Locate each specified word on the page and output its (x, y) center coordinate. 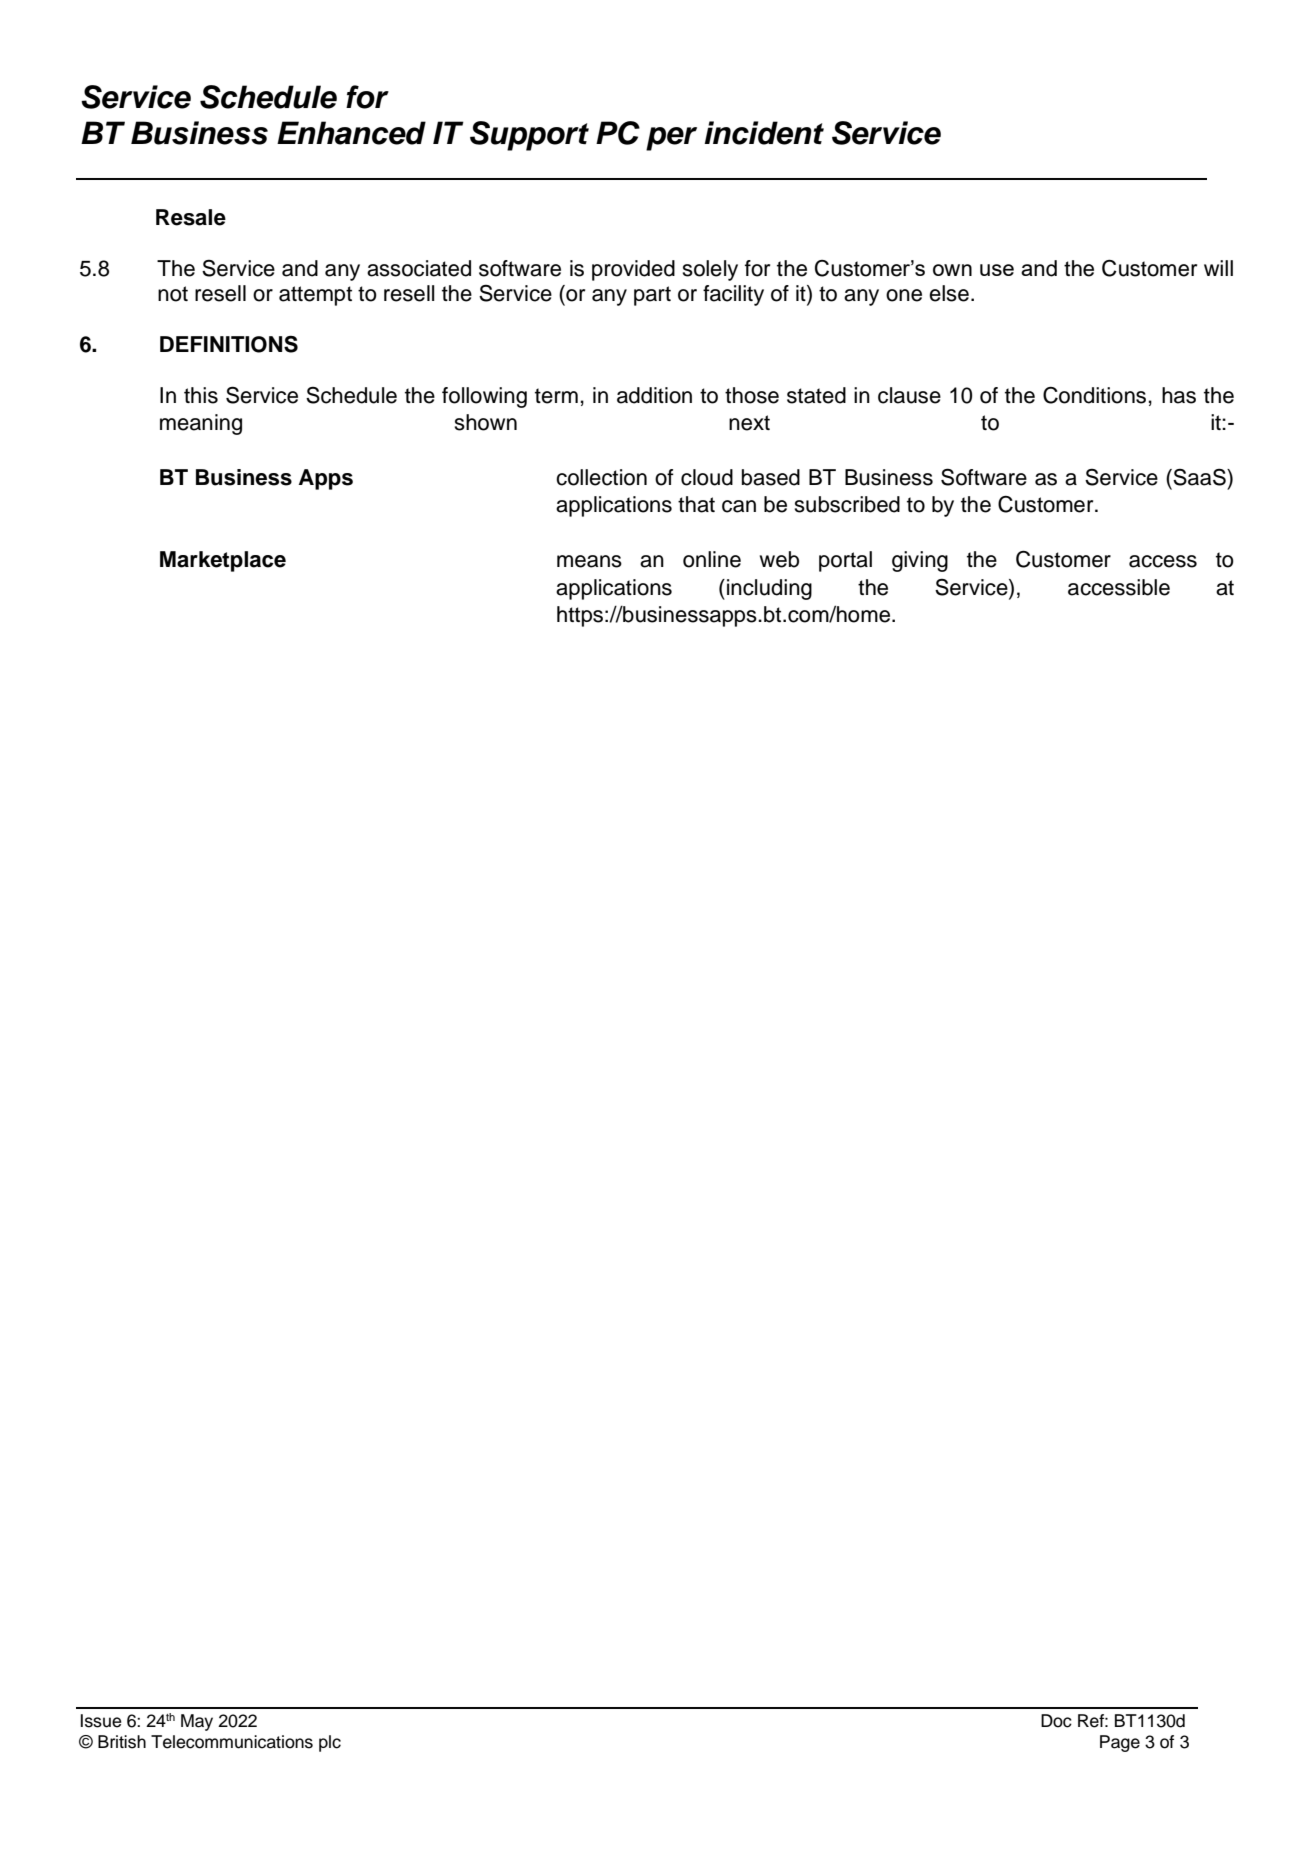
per (671, 139)
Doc (1056, 1721)
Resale (191, 217)
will (1218, 268)
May (197, 1722)
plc (330, 1743)
